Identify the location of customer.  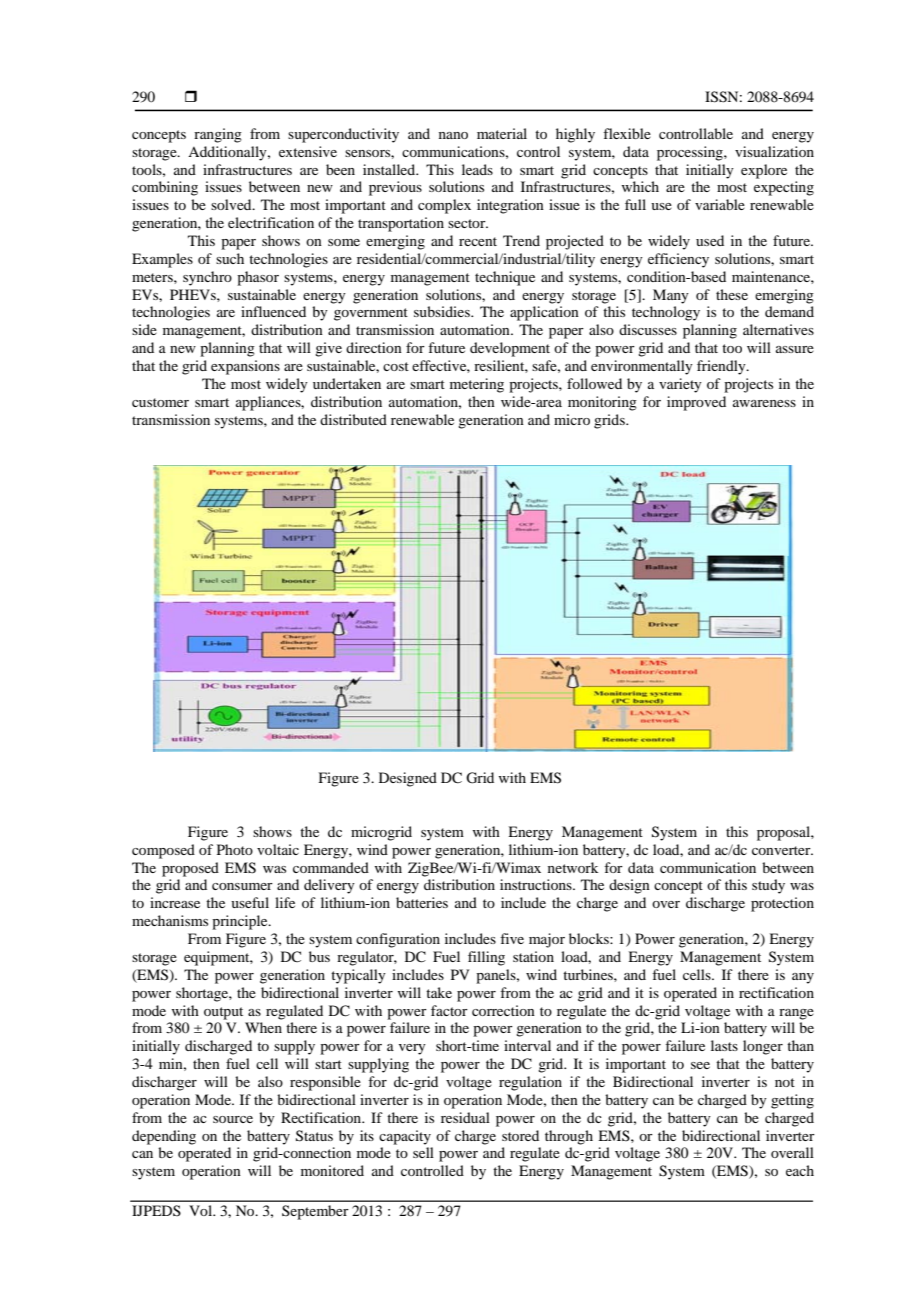
(160, 402).
